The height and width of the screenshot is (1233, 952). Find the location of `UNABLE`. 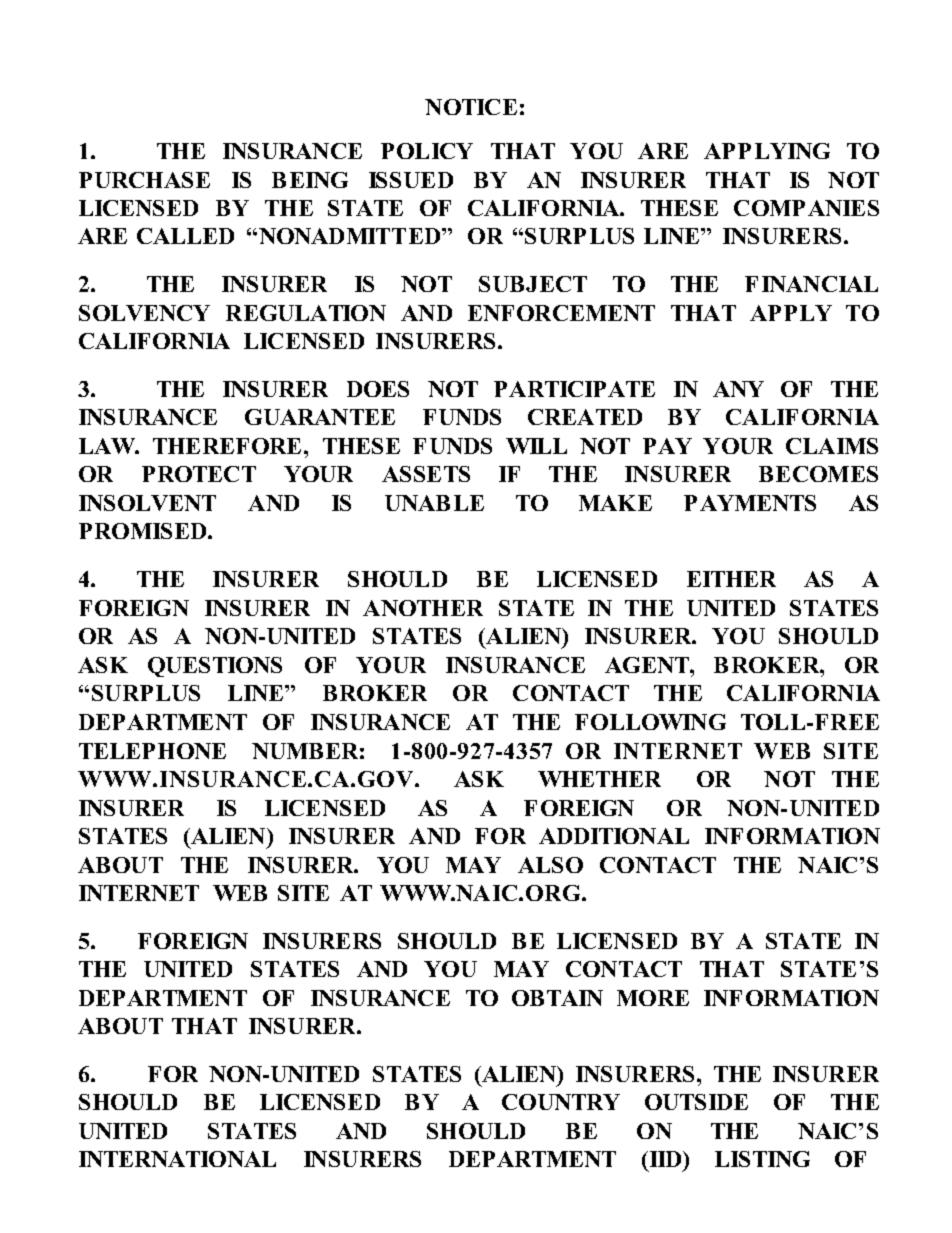

UNABLE is located at coordinates (434, 503).
